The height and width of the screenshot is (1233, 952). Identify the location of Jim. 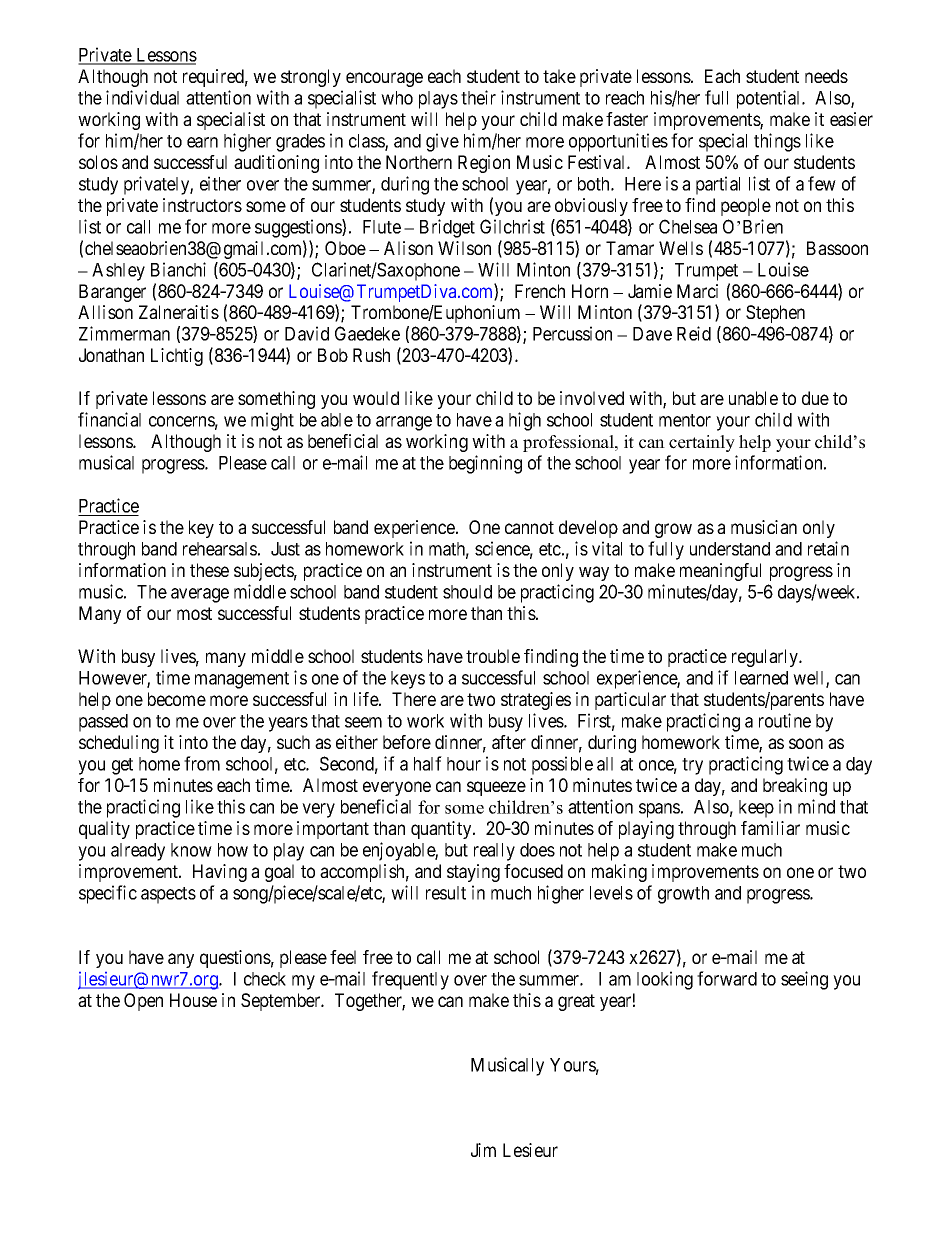
(483, 1150).
